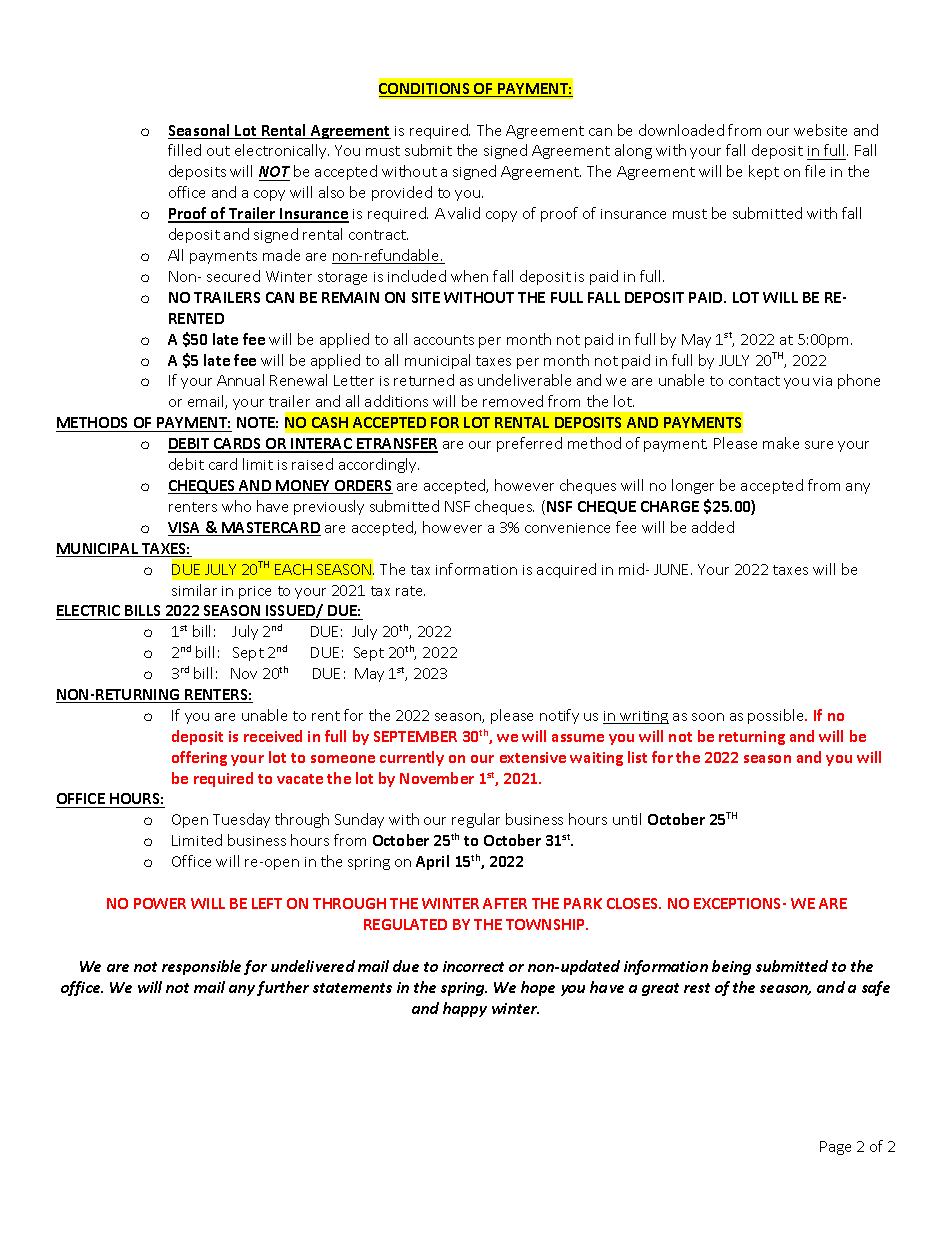 Image resolution: width=952 pixels, height=1233 pixels. Describe the element at coordinates (240, 380) in the document. I see `Annual` at that location.
